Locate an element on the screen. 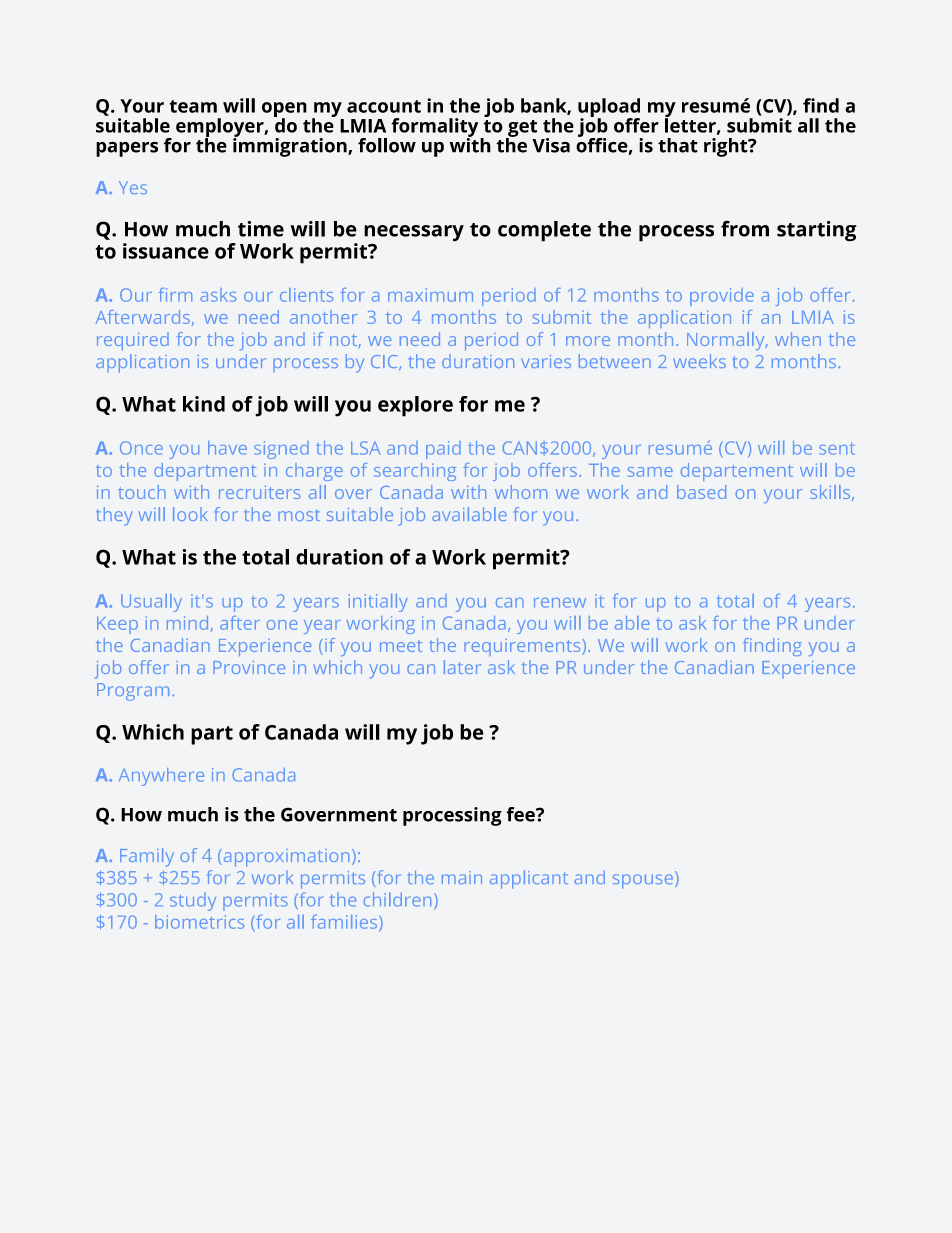 This screenshot has width=952, height=1233. main is located at coordinates (462, 877).
